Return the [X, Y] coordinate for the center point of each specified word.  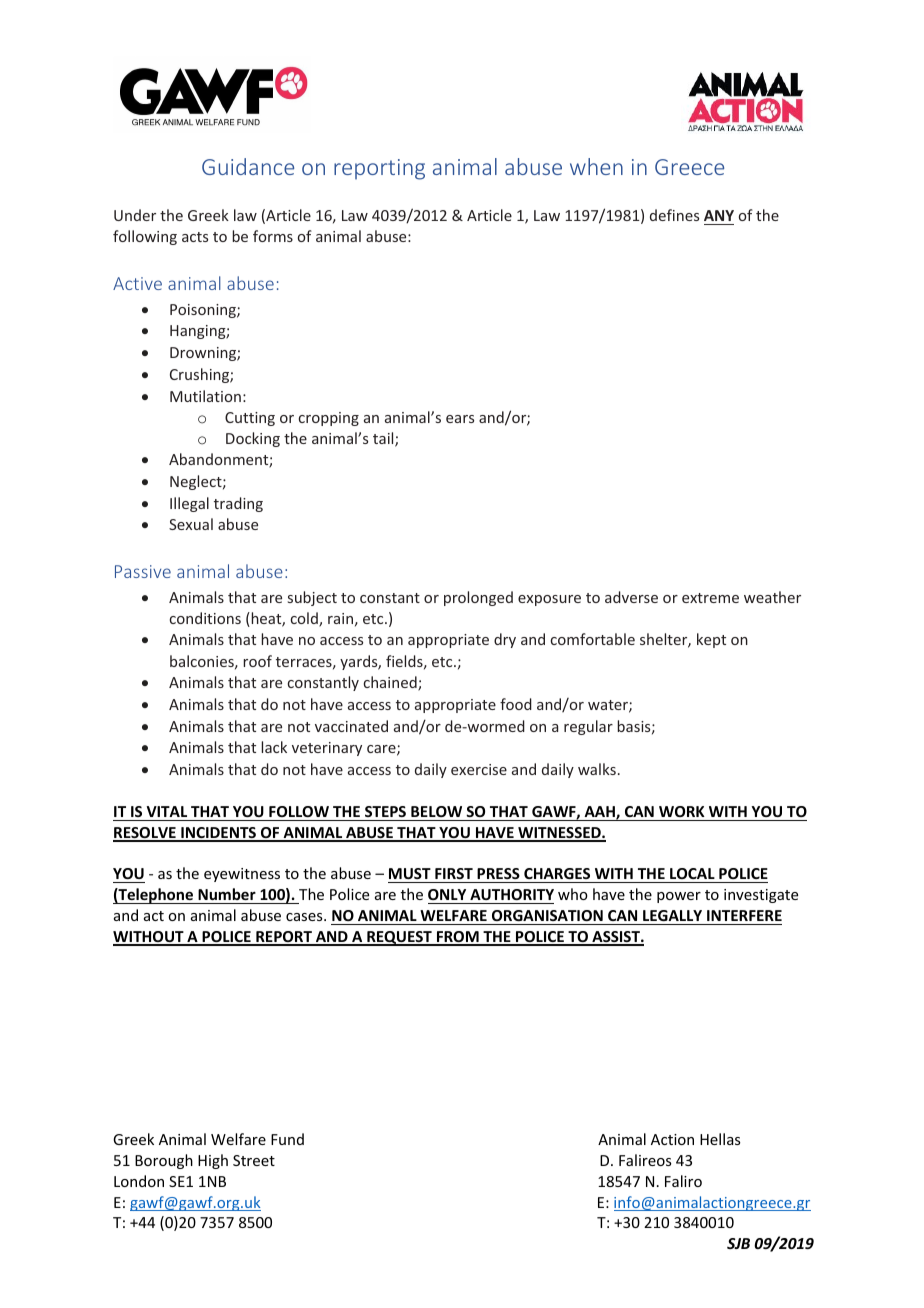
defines [674, 215]
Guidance [248, 166]
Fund [287, 1139]
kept [711, 640]
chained [391, 683]
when [596, 166]
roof [257, 661]
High [213, 1161]
